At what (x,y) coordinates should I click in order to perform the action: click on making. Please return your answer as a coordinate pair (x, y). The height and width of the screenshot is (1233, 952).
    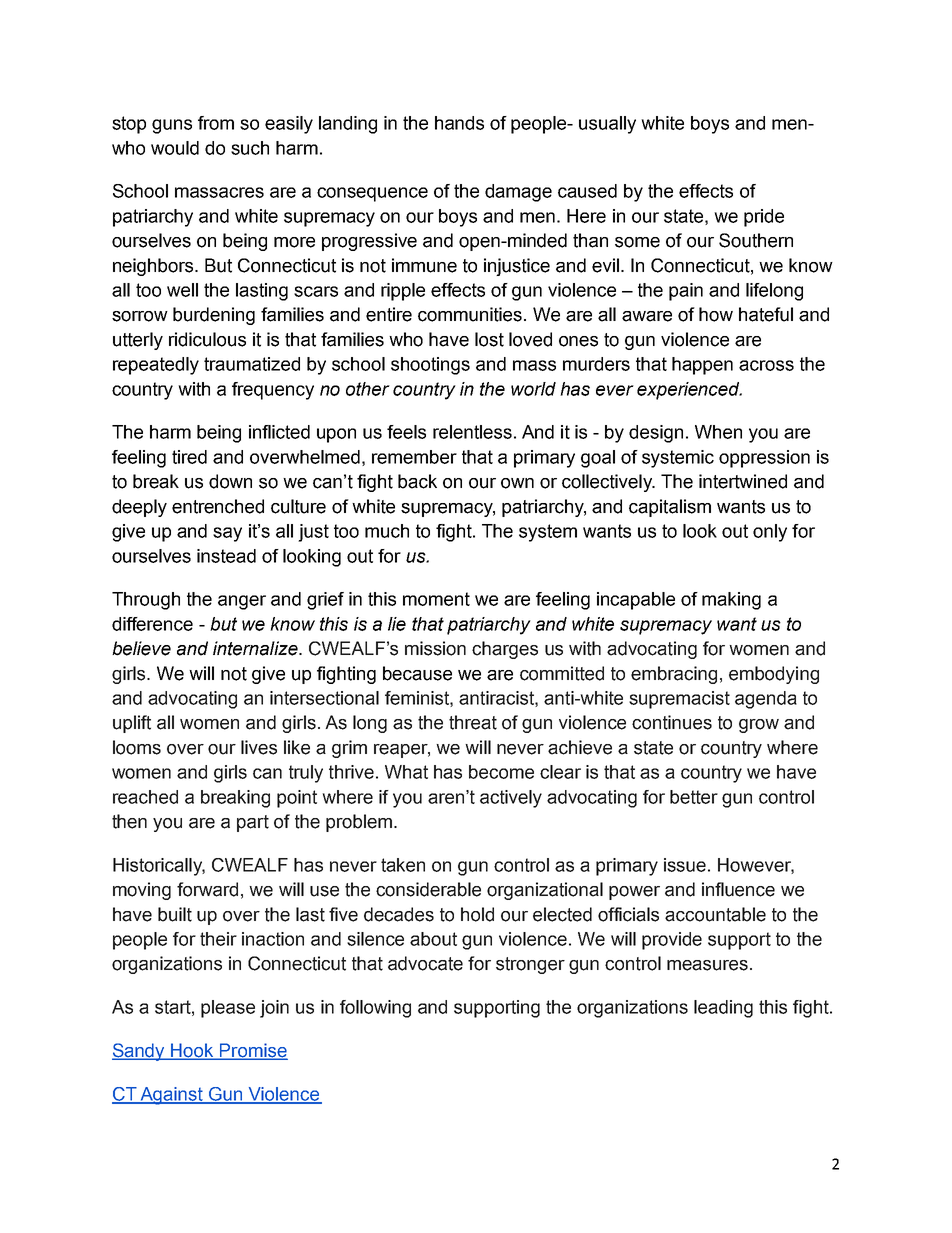
    Looking at the image, I should click on (731, 601).
